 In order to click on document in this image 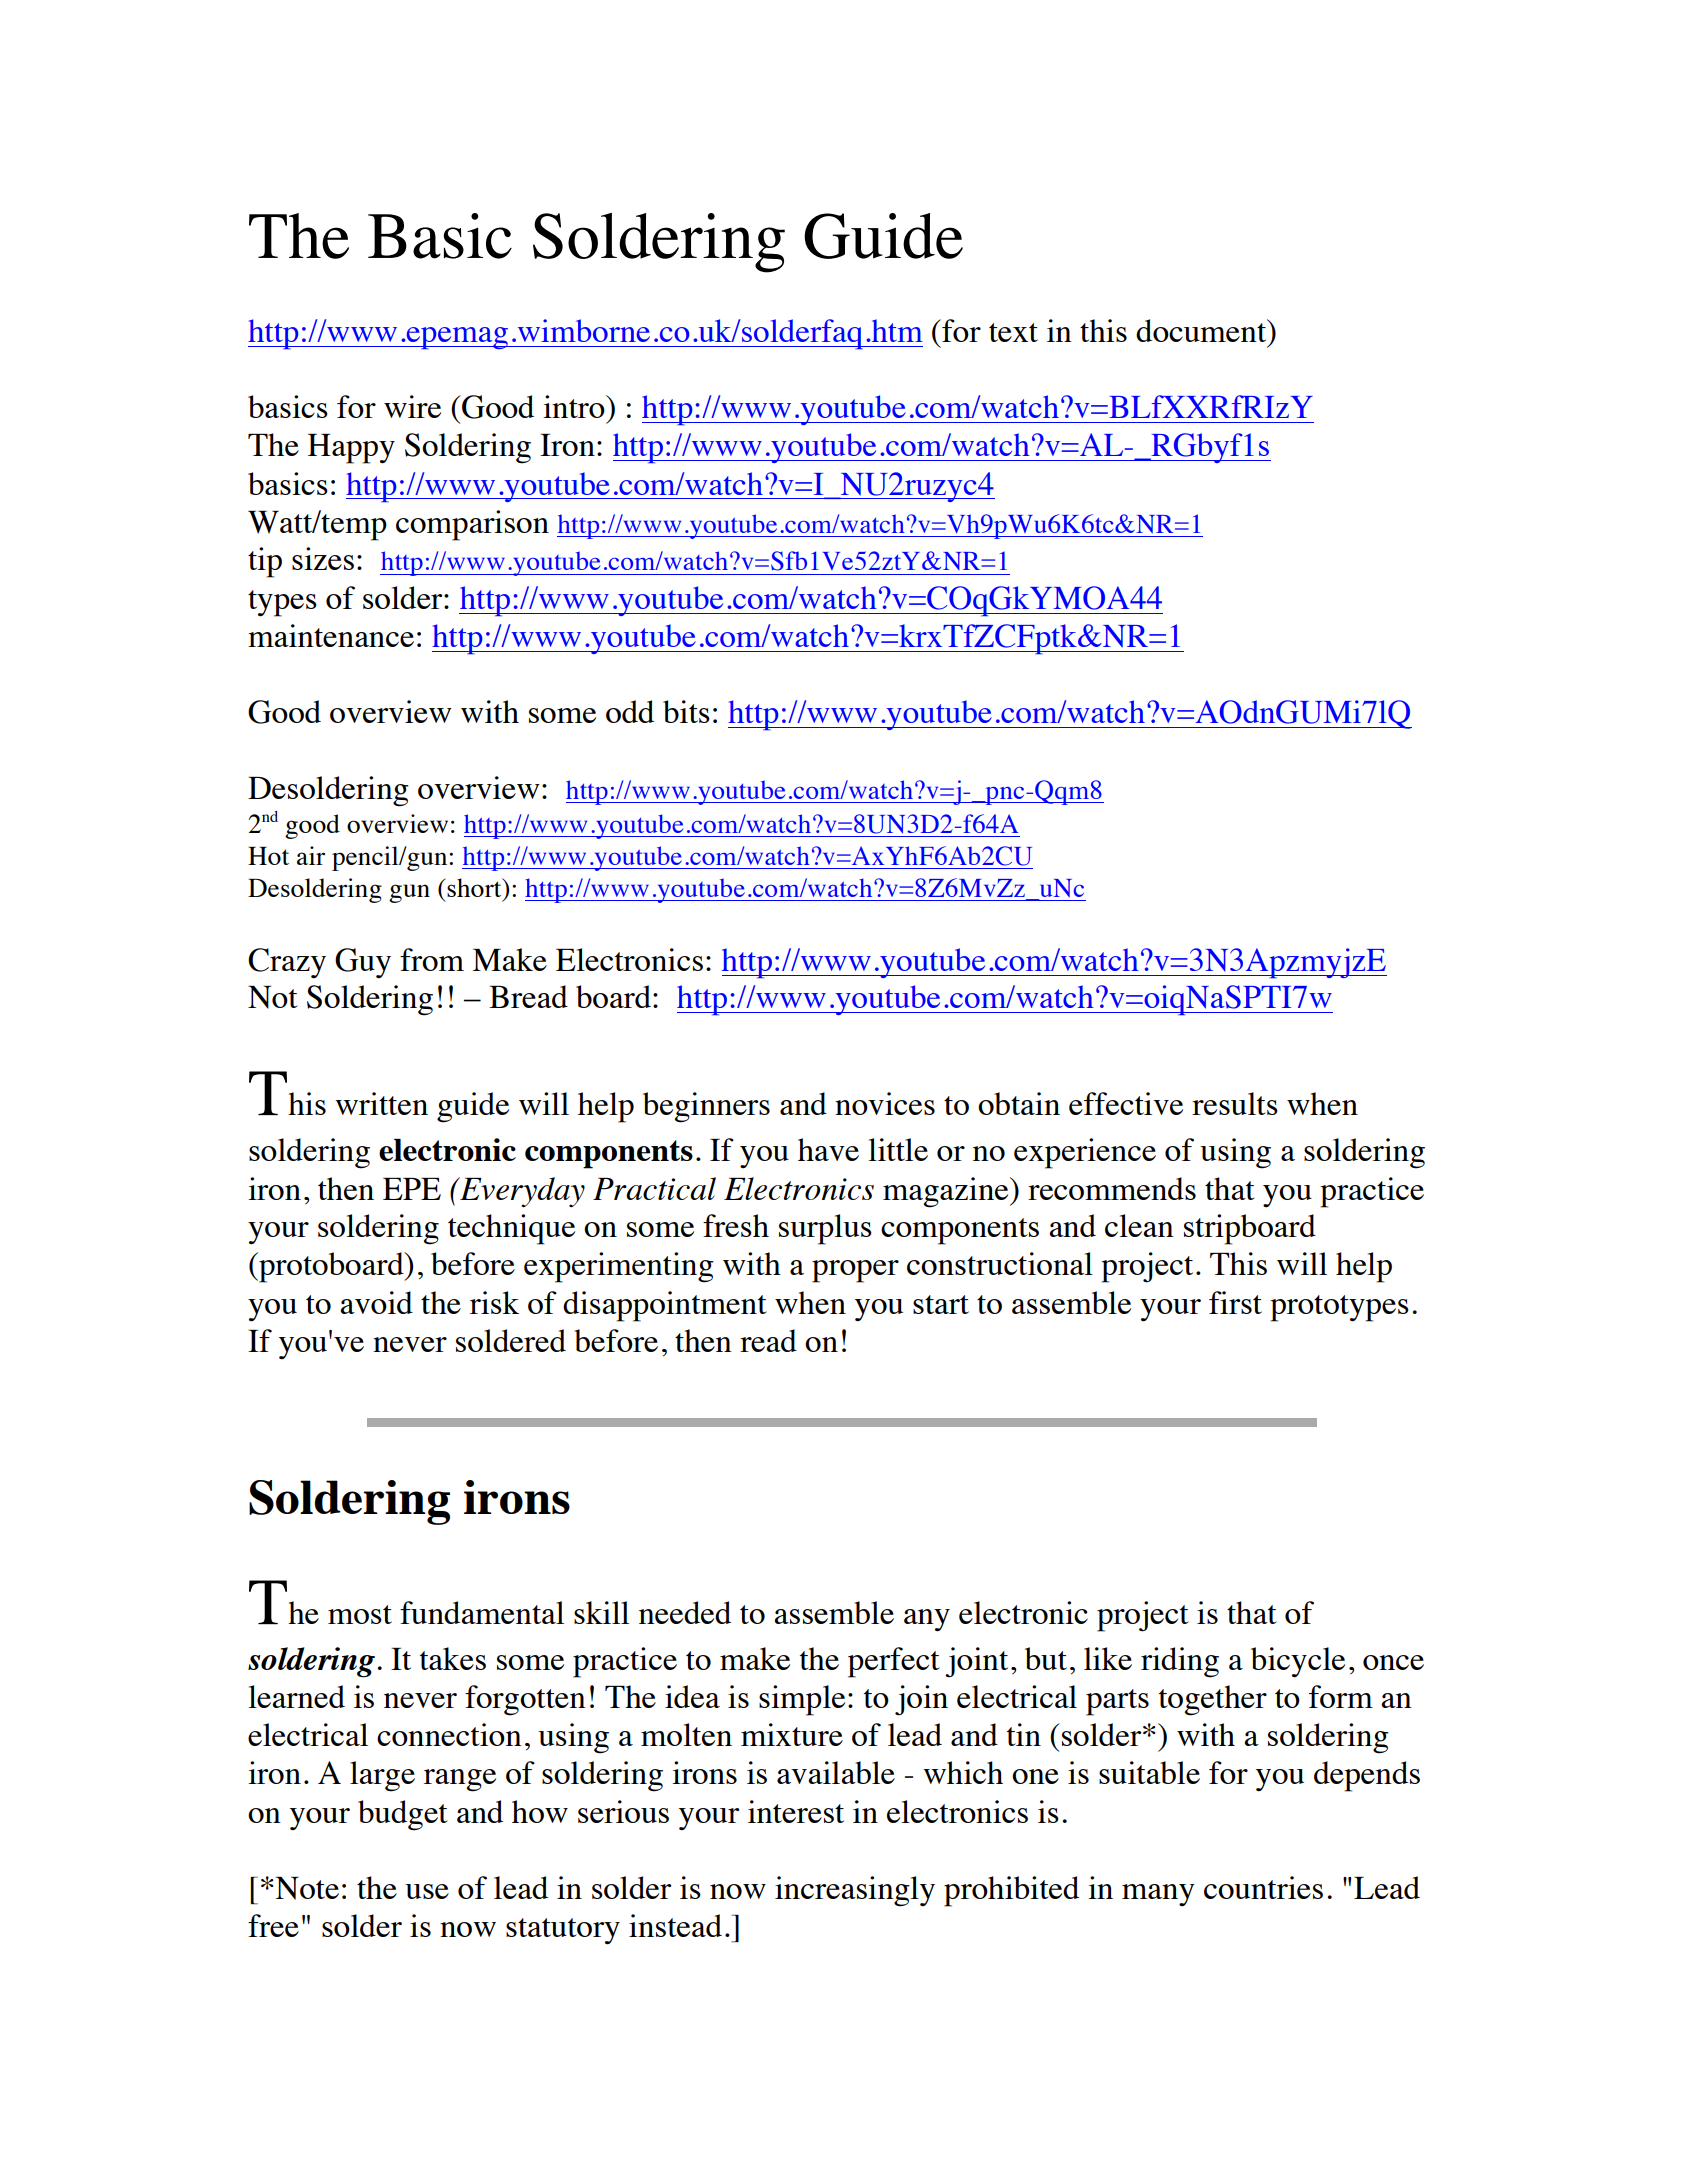, I will do `click(1202, 330)`.
